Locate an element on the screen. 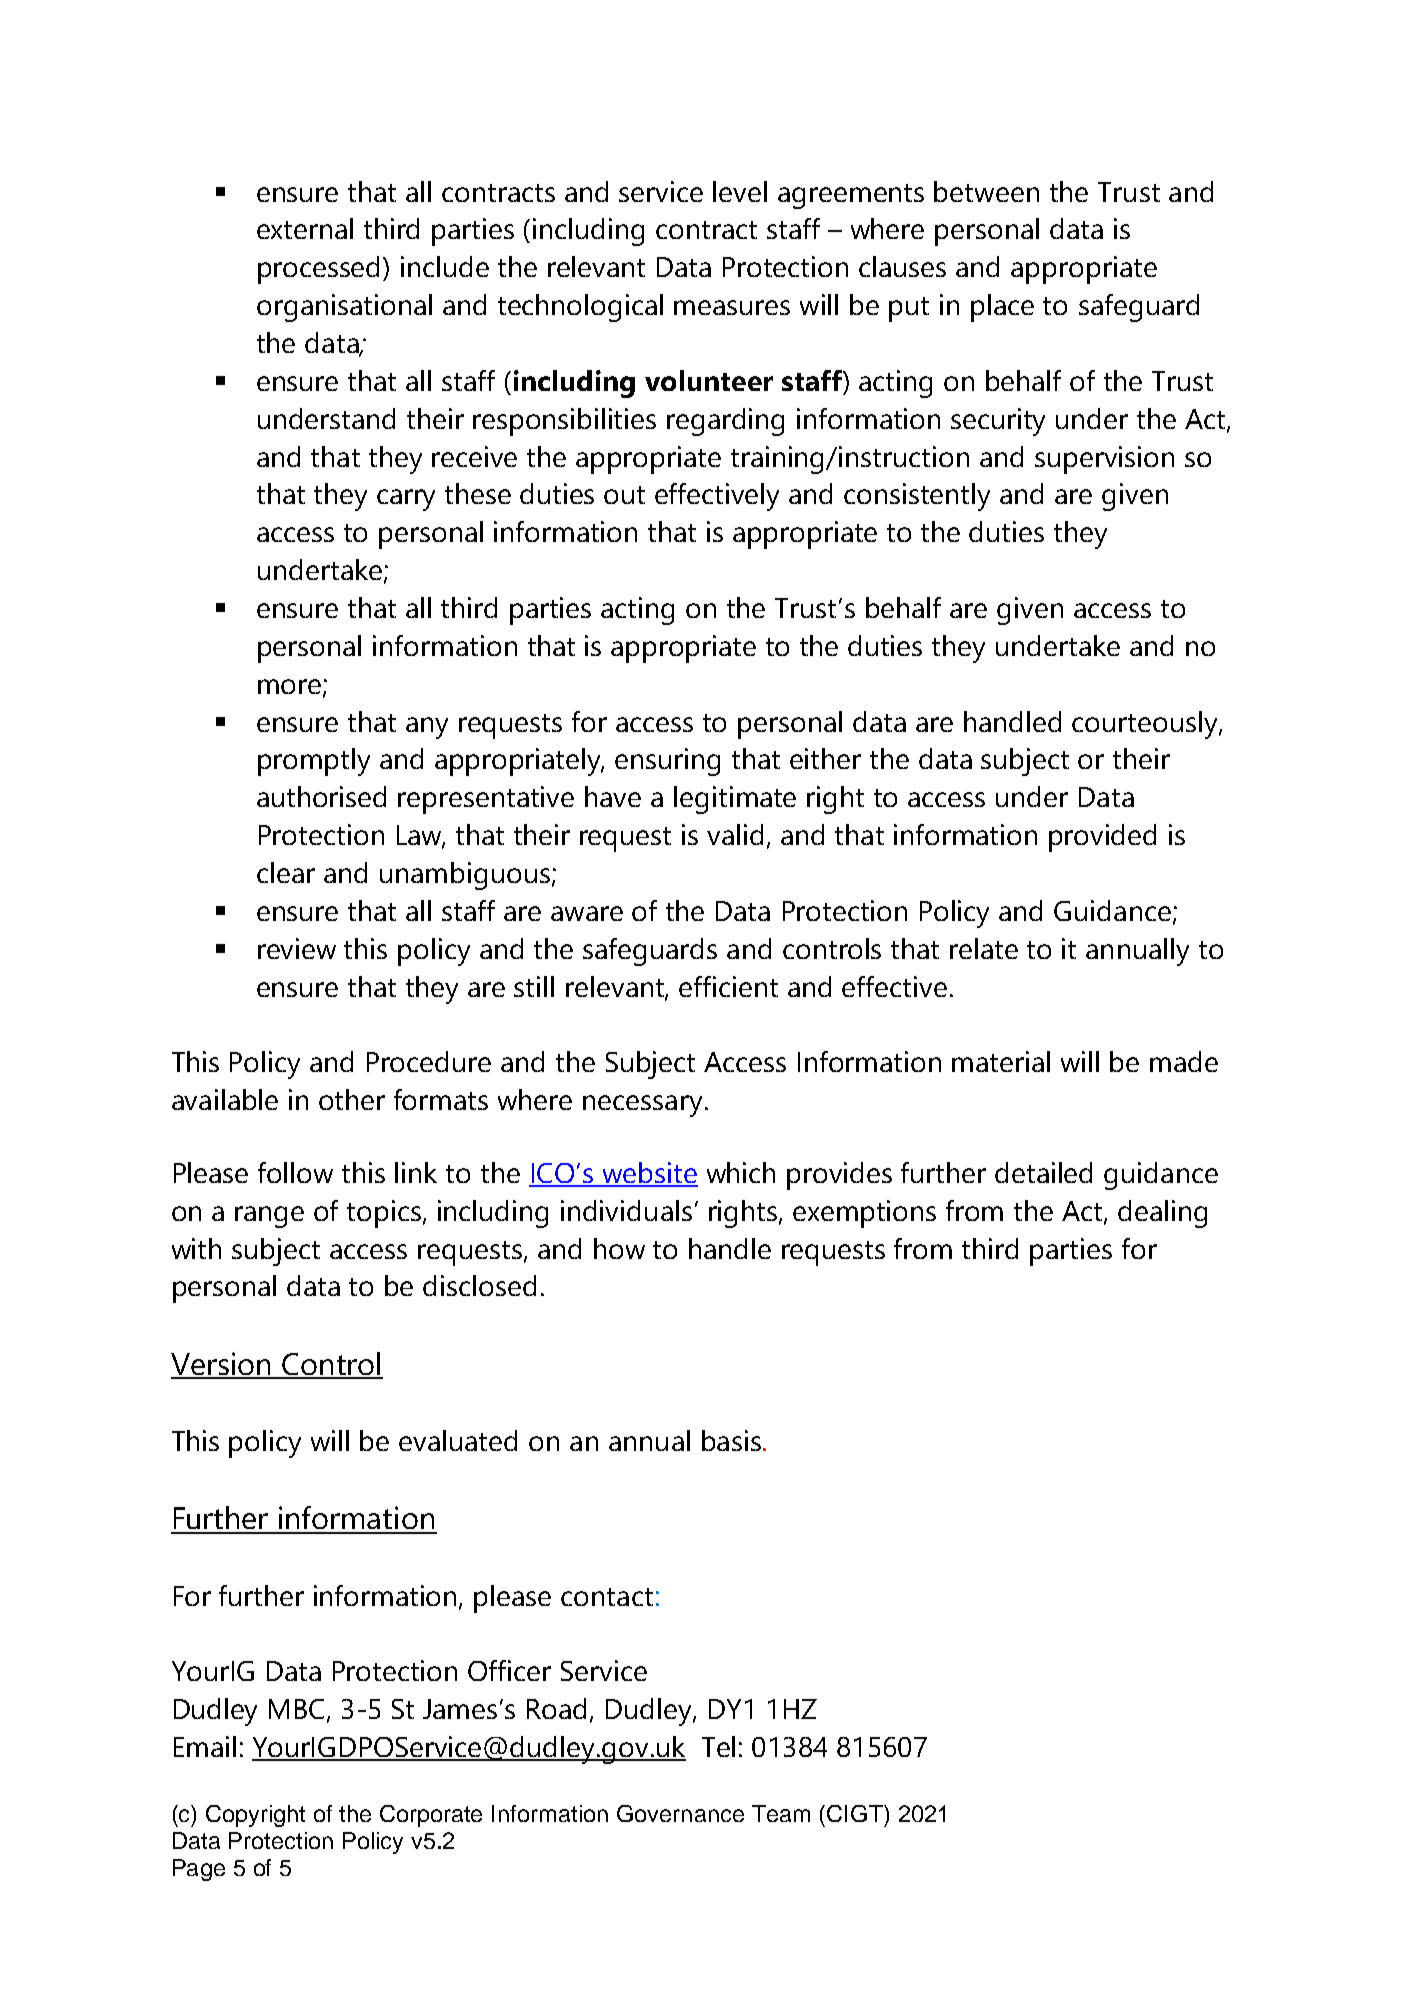  between is located at coordinates (986, 191).
